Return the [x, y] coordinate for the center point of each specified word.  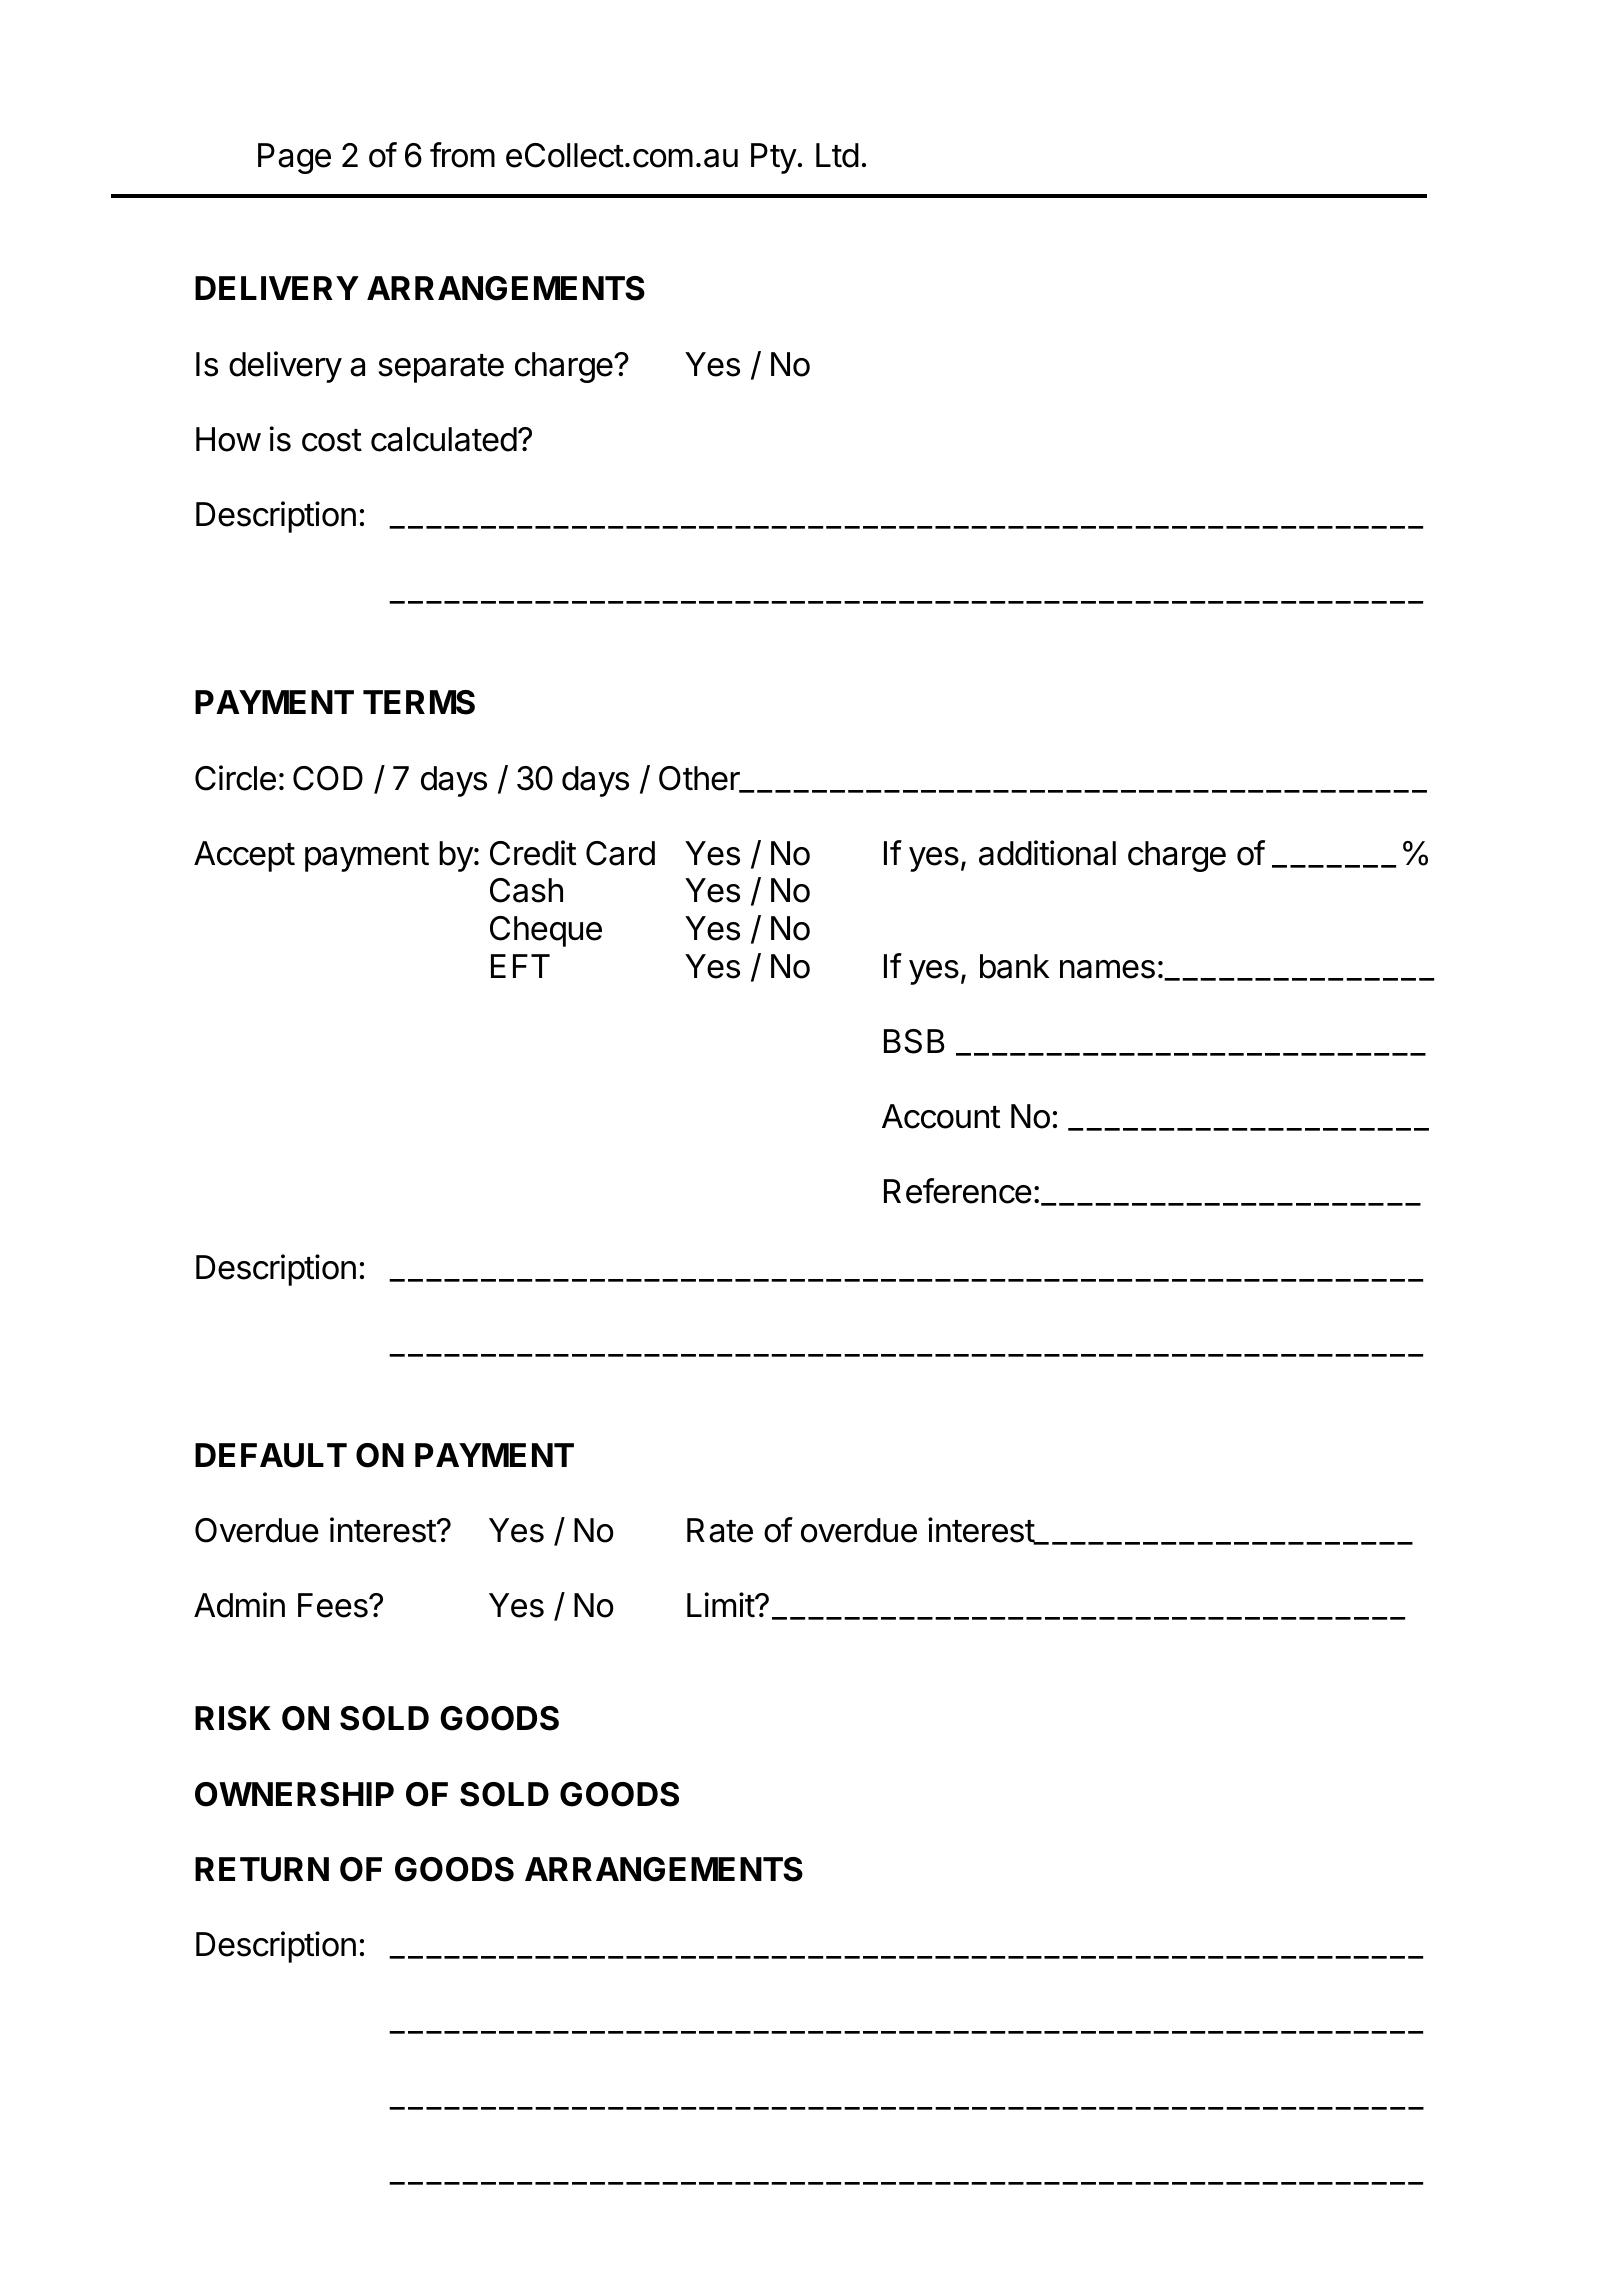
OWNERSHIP [294, 1794]
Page [294, 158]
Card [620, 853]
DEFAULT [271, 1455]
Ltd [837, 155]
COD [328, 778]
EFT [520, 966]
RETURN [262, 1869]
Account [941, 1116]
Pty [774, 158]
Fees [334, 1605]
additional [1047, 853]
